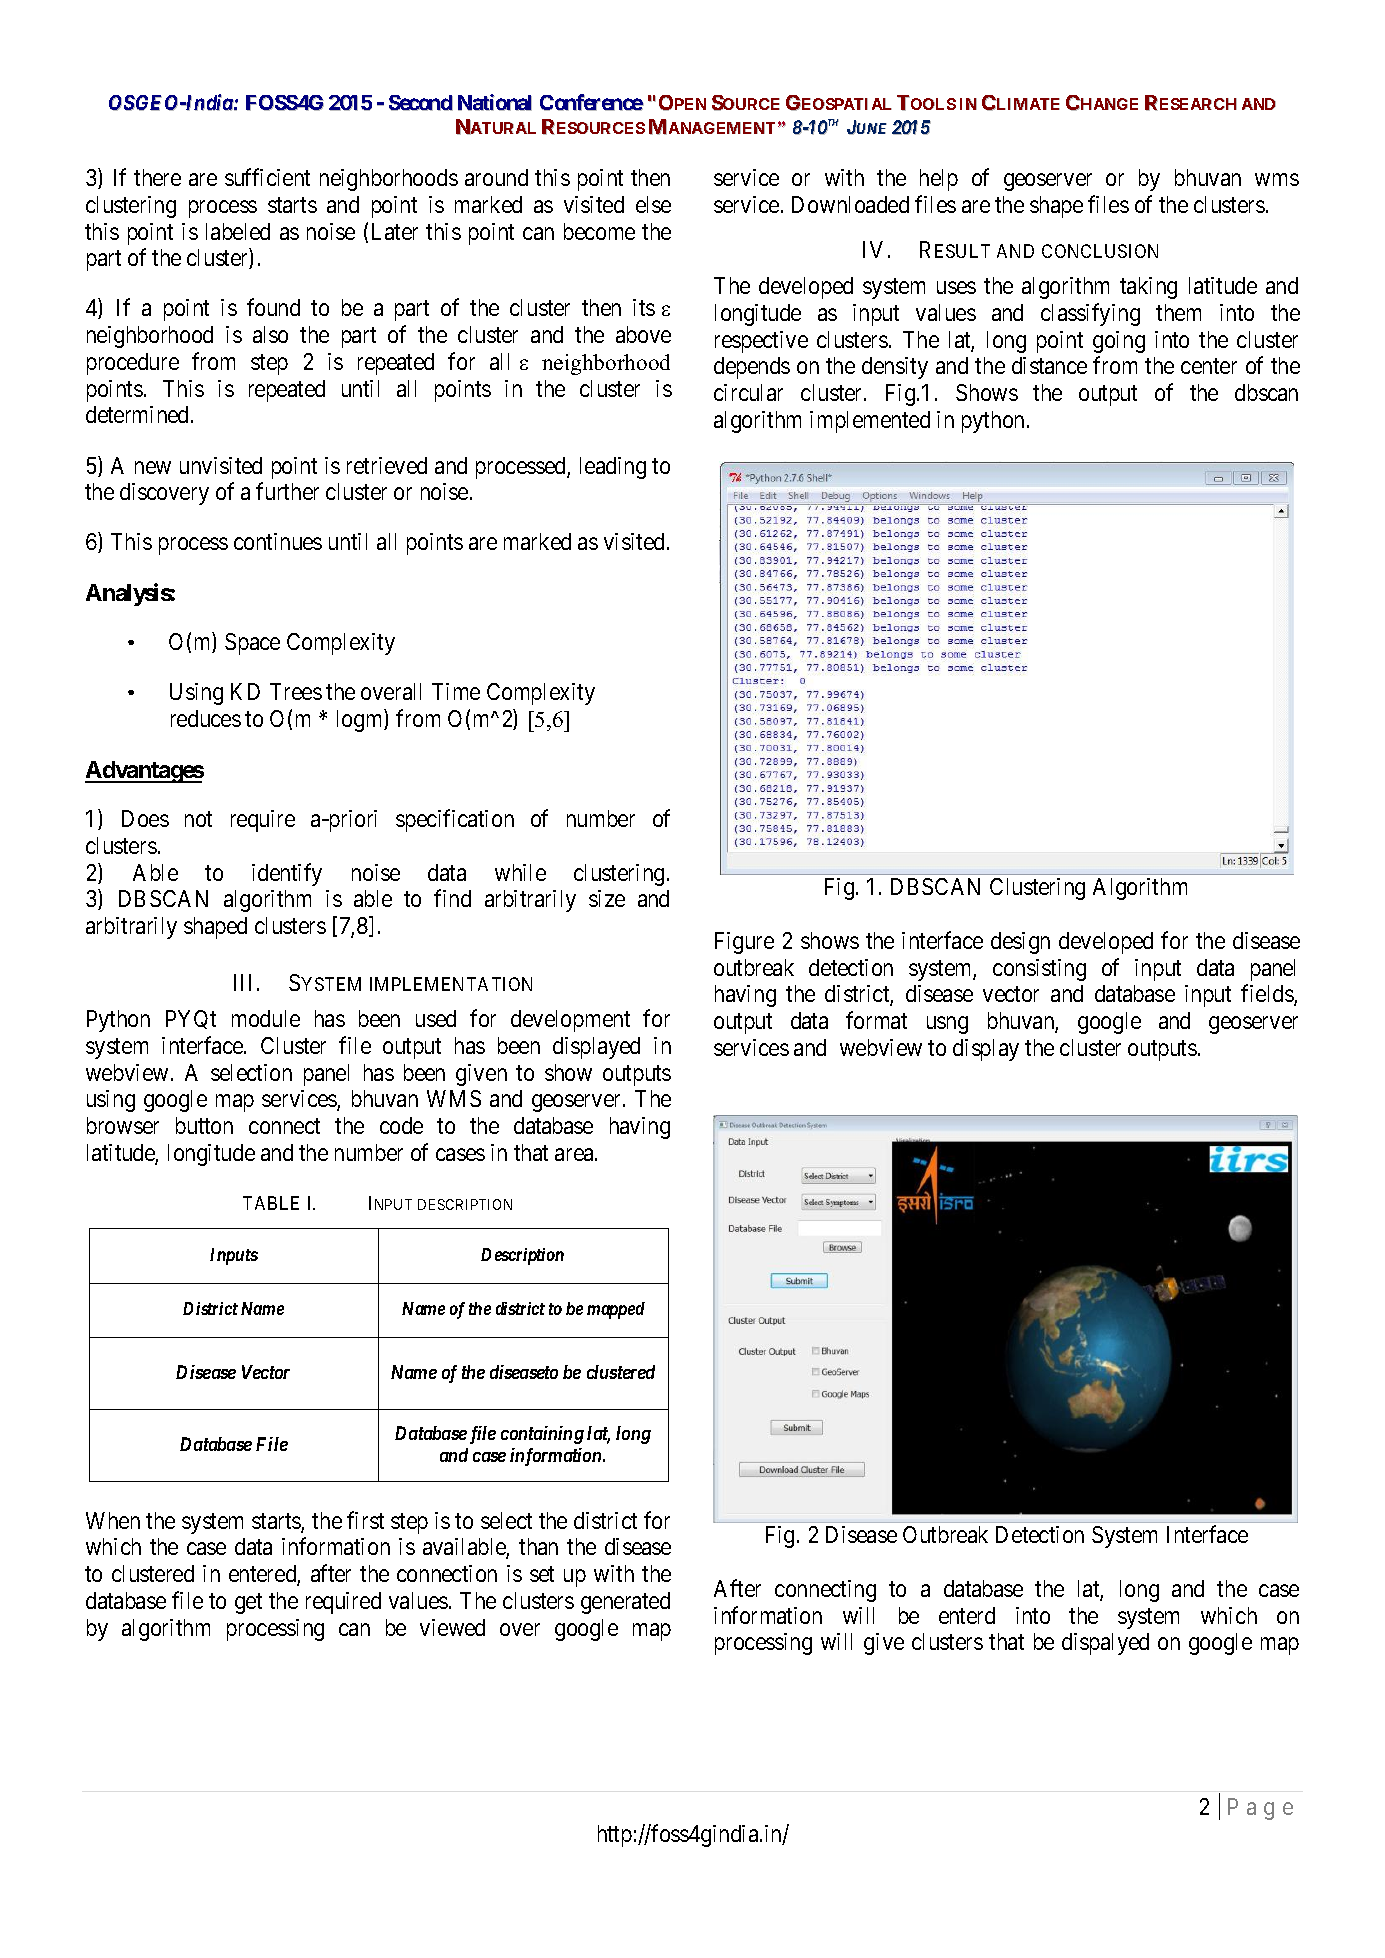 This screenshot has width=1385, height=1958. What do you see at coordinates (653, 204) in the screenshot?
I see `else` at bounding box center [653, 204].
